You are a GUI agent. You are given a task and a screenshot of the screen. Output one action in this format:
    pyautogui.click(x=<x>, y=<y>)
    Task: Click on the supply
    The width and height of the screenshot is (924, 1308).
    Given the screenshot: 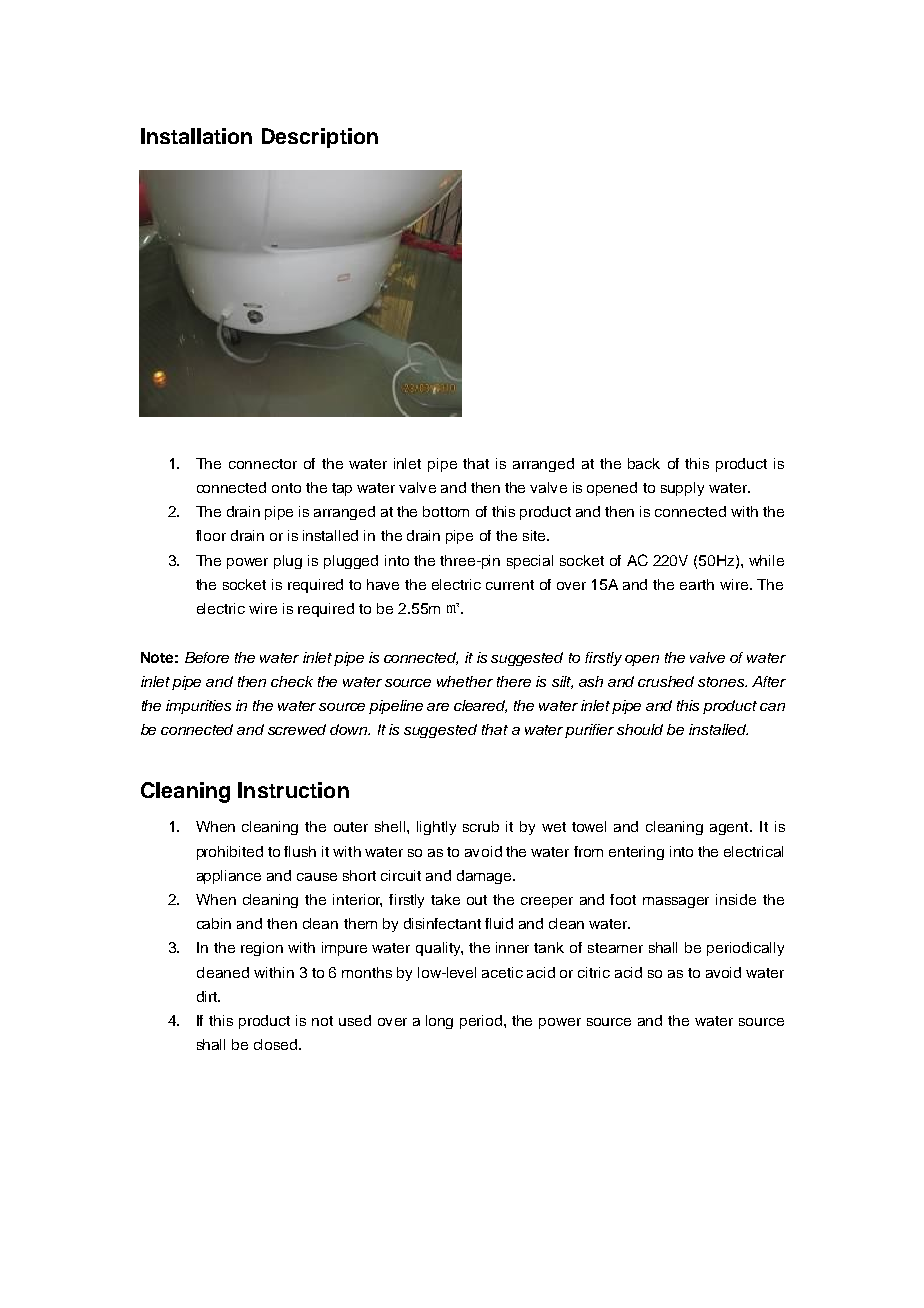 What is the action you would take?
    pyautogui.click(x=682, y=489)
